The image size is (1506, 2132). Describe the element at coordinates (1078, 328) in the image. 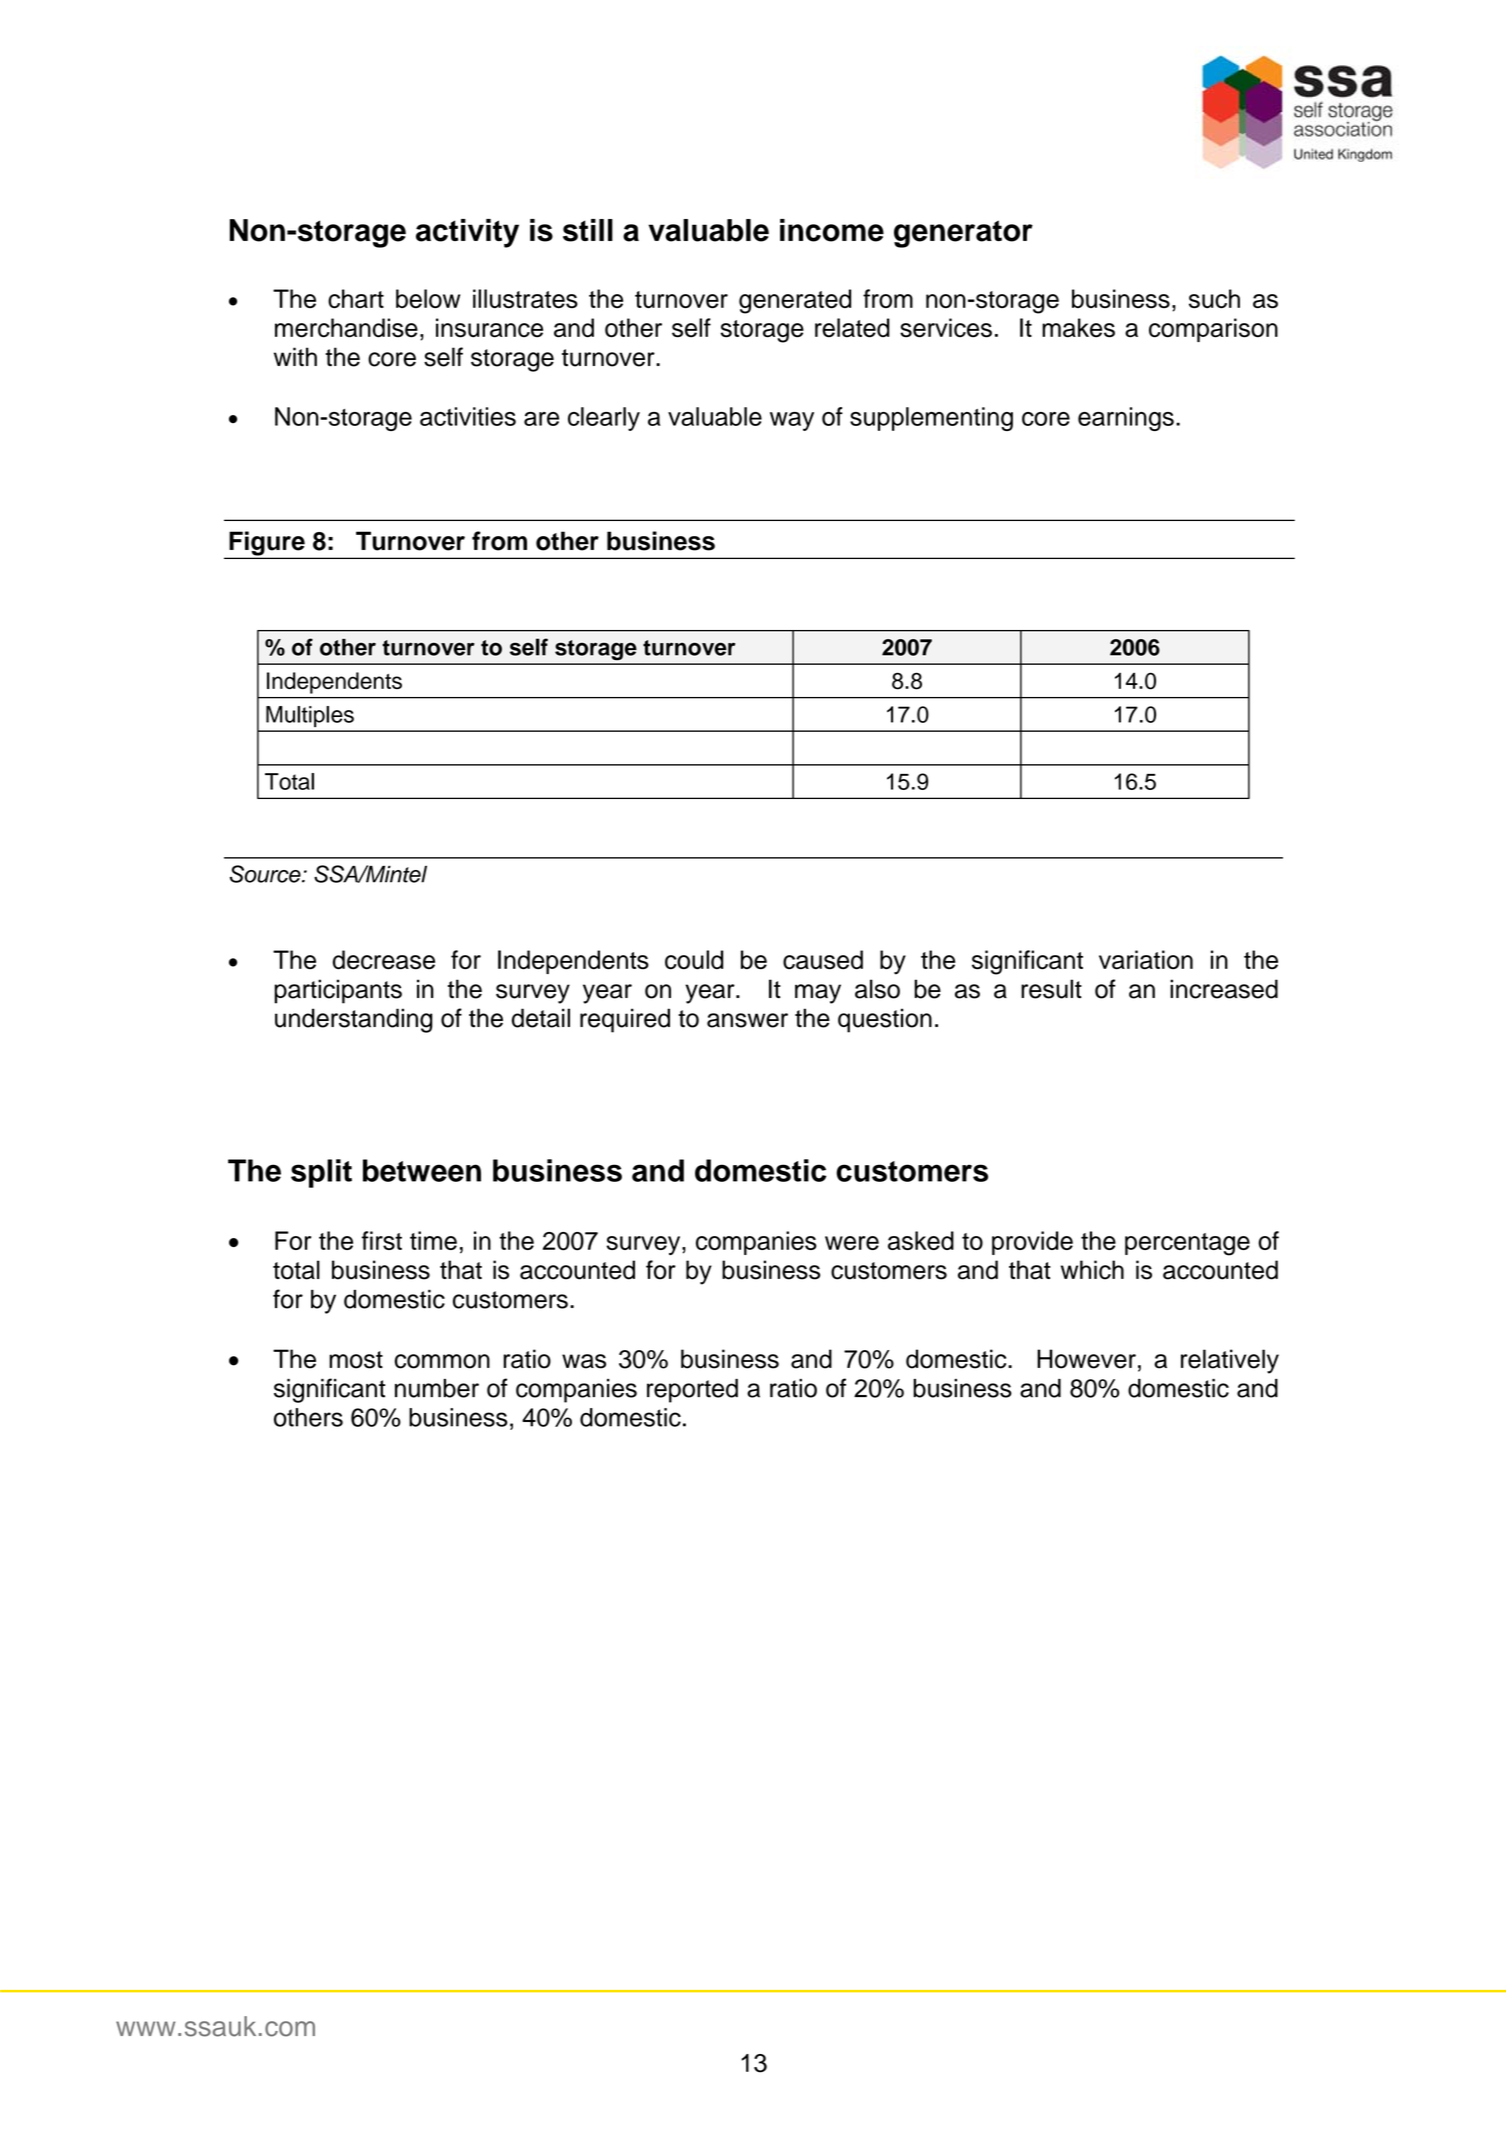

I see `makes` at that location.
